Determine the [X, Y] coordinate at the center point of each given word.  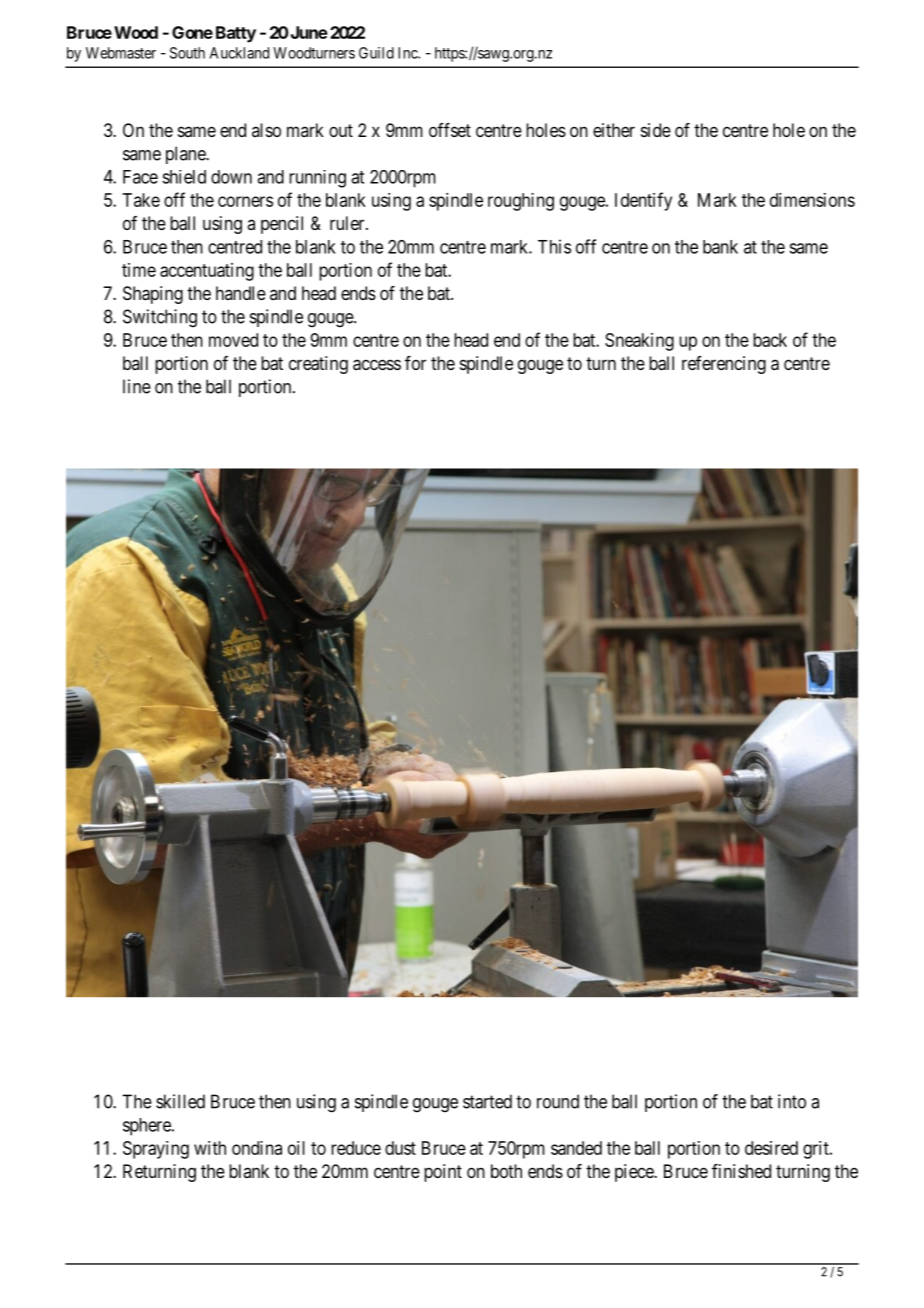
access [377, 365]
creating [318, 365]
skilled [180, 1101]
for [415, 363]
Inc [408, 53]
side [656, 130]
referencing [724, 365]
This [554, 246]
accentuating [207, 272]
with [210, 1148]
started [487, 1101]
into [792, 1101]
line [137, 386]
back [770, 340]
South [187, 53]
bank [720, 247]
